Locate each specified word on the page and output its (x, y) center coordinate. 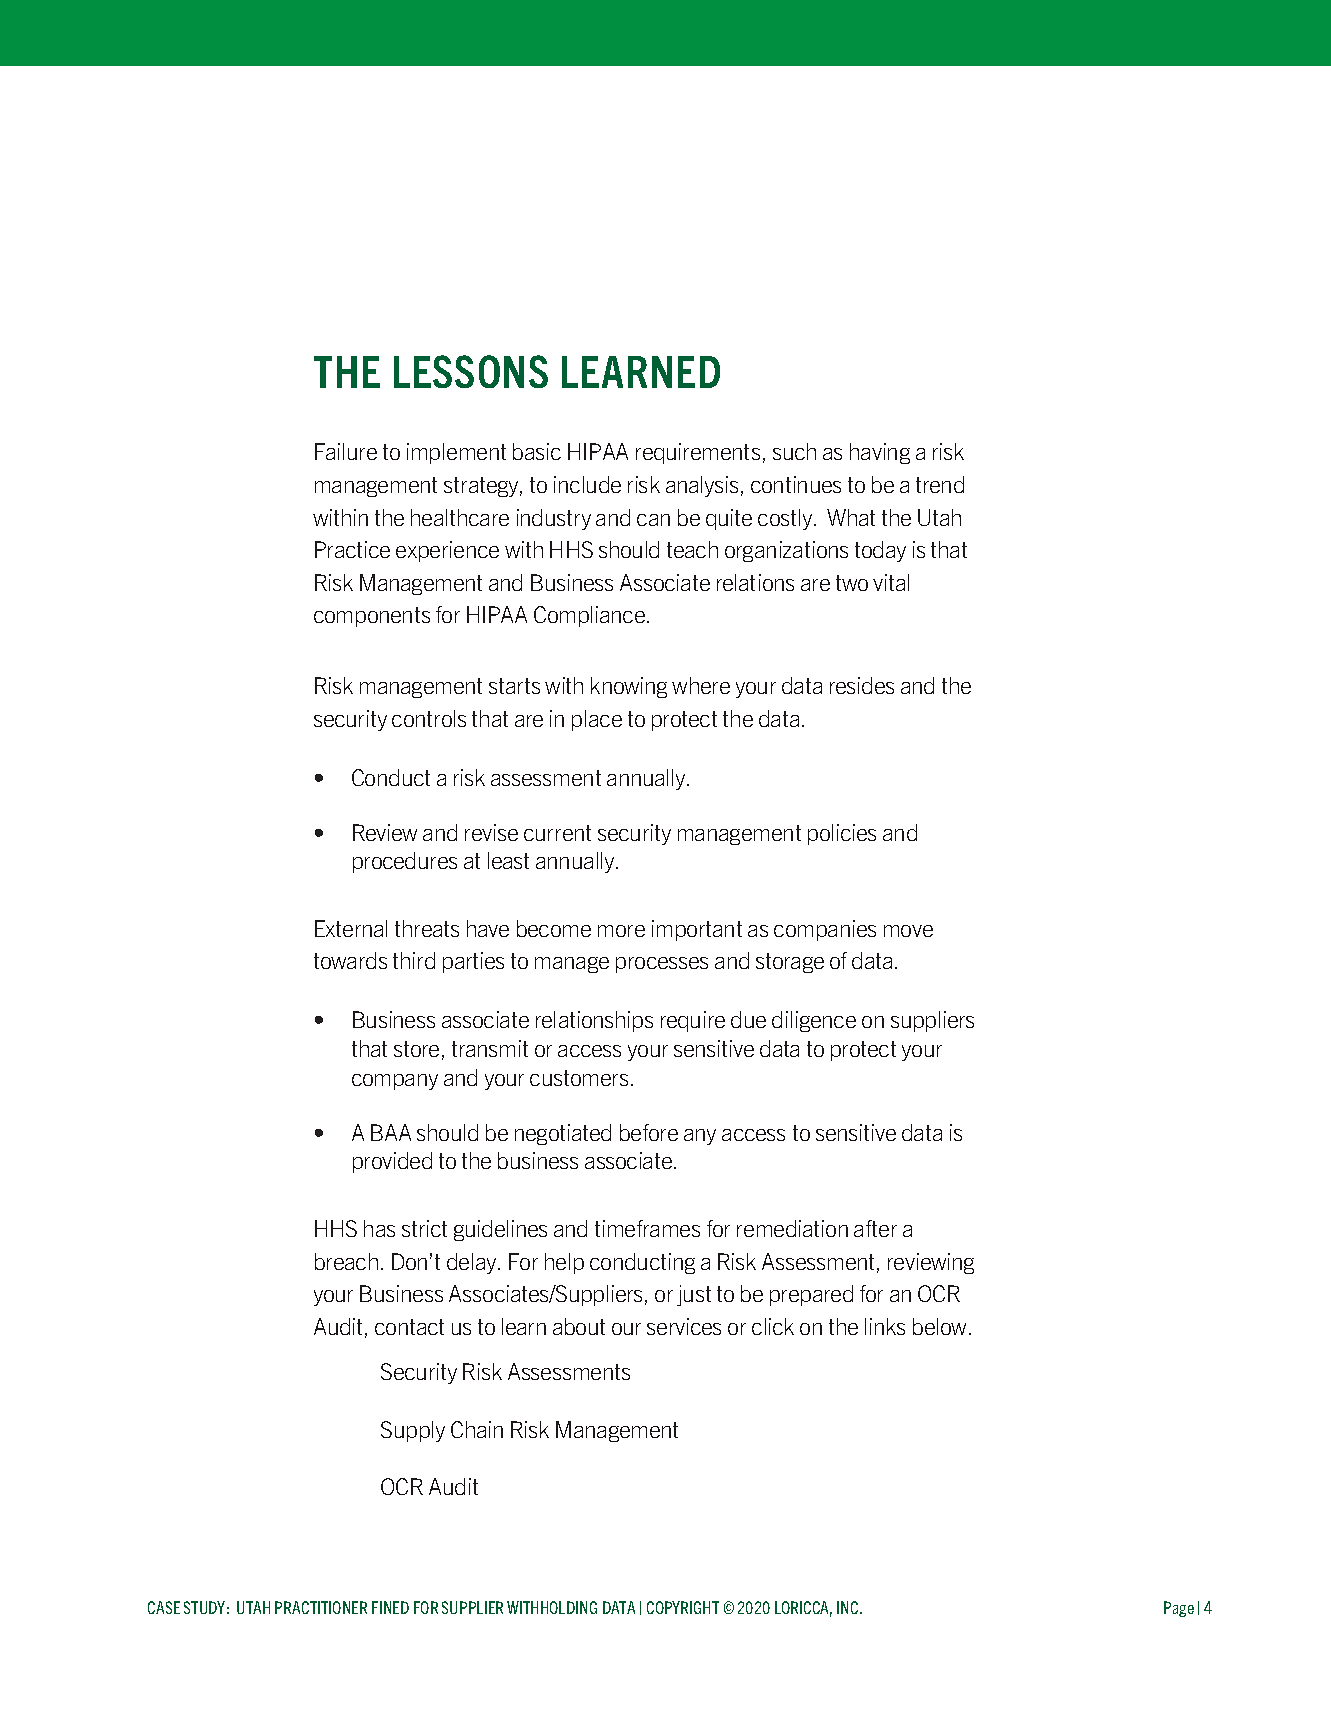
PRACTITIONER (321, 1607)
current (557, 833)
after (875, 1228)
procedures (405, 862)
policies (842, 834)
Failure (346, 451)
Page (1179, 1609)
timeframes (647, 1228)
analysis (702, 486)
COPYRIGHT (683, 1607)
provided (392, 1162)
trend (940, 484)
